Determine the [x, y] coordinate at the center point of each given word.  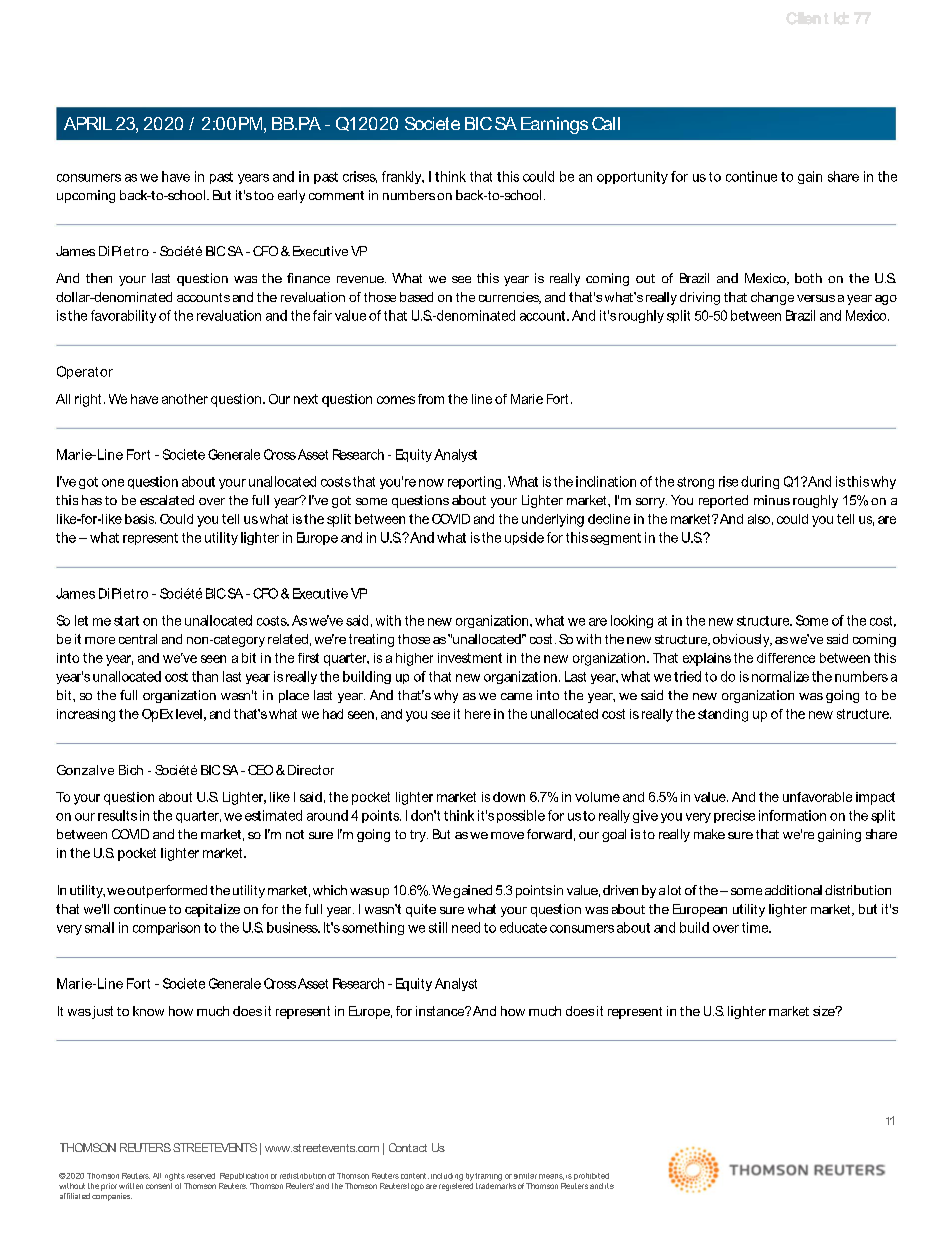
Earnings [554, 125]
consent [159, 1184]
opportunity [632, 177]
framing [488, 1177]
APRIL [88, 123]
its [609, 1186]
